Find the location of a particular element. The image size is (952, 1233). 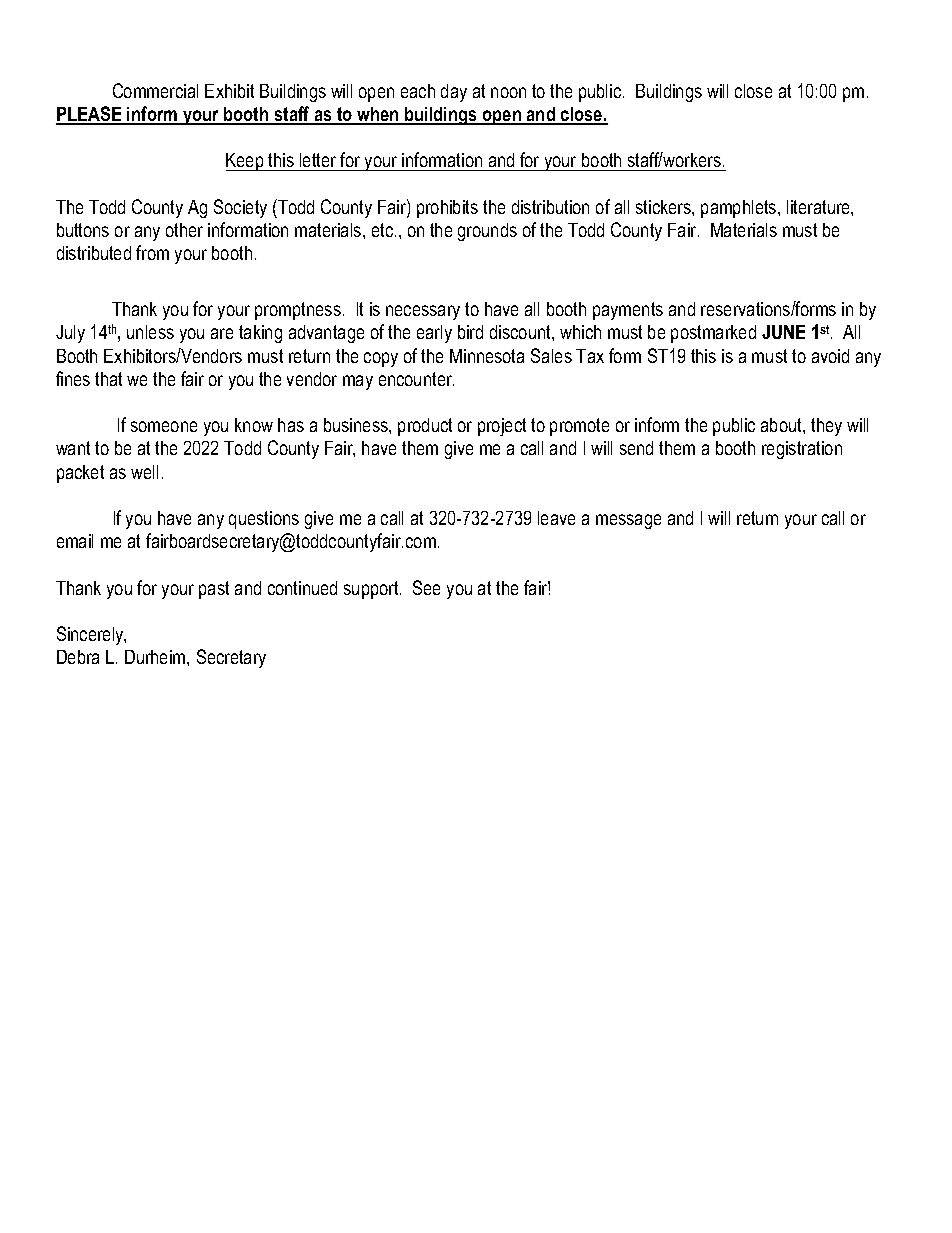

Debra is located at coordinates (78, 657).
